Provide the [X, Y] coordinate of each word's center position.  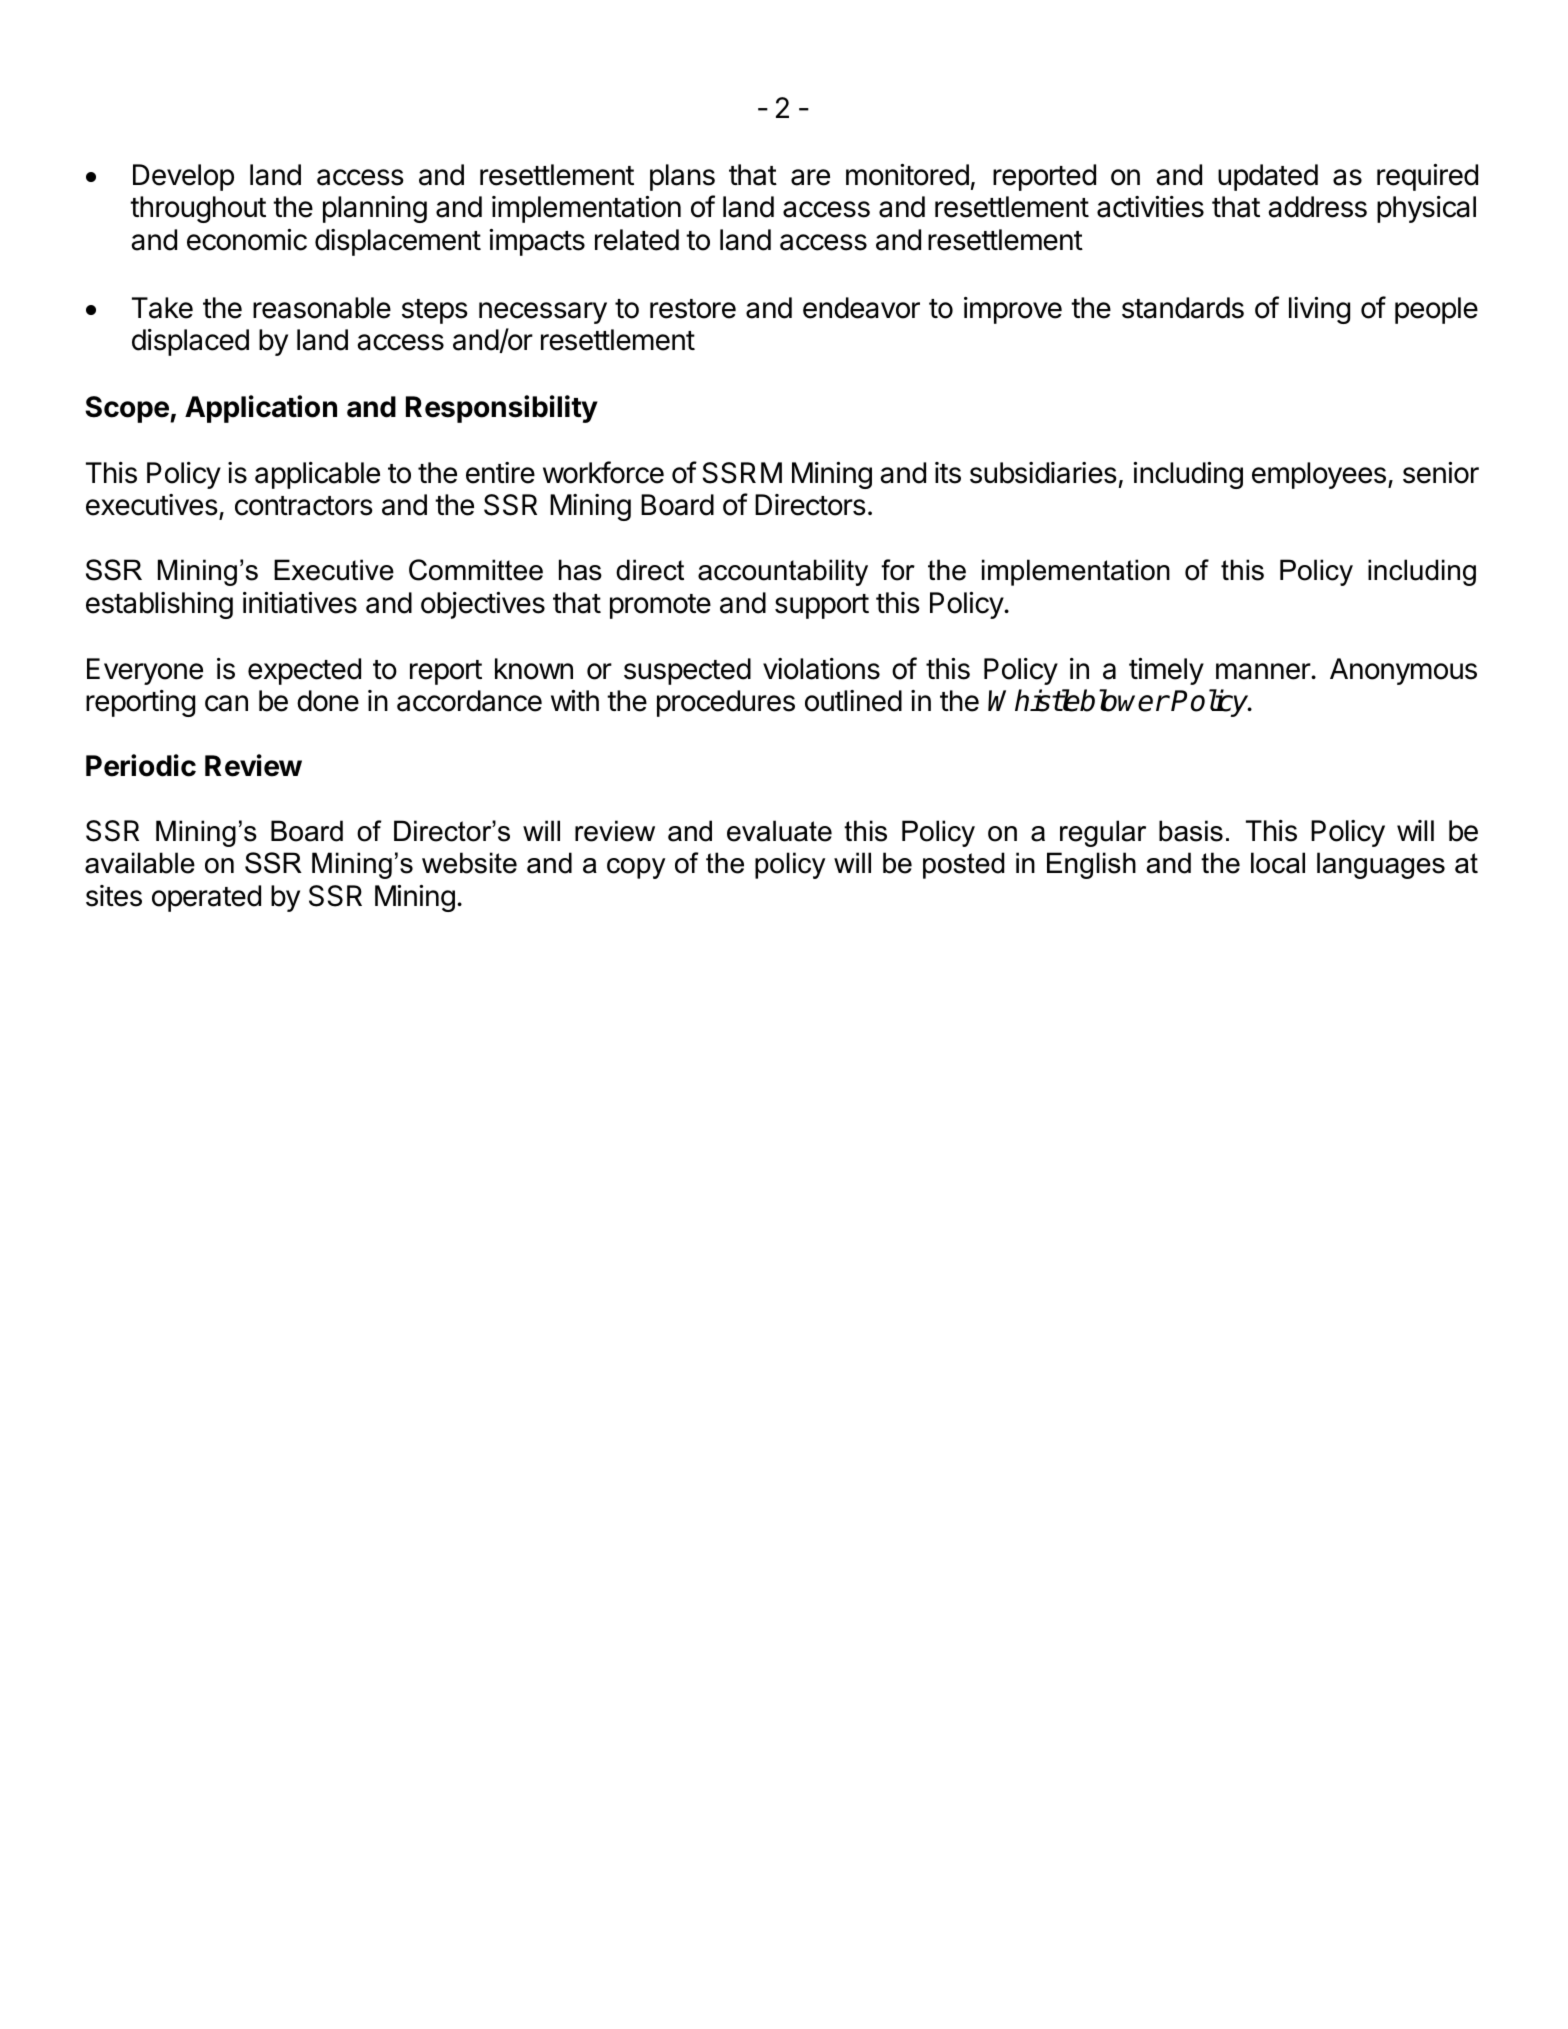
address [1317, 207]
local [1278, 863]
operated [206, 898]
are [810, 177]
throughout [198, 209]
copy [636, 868]
